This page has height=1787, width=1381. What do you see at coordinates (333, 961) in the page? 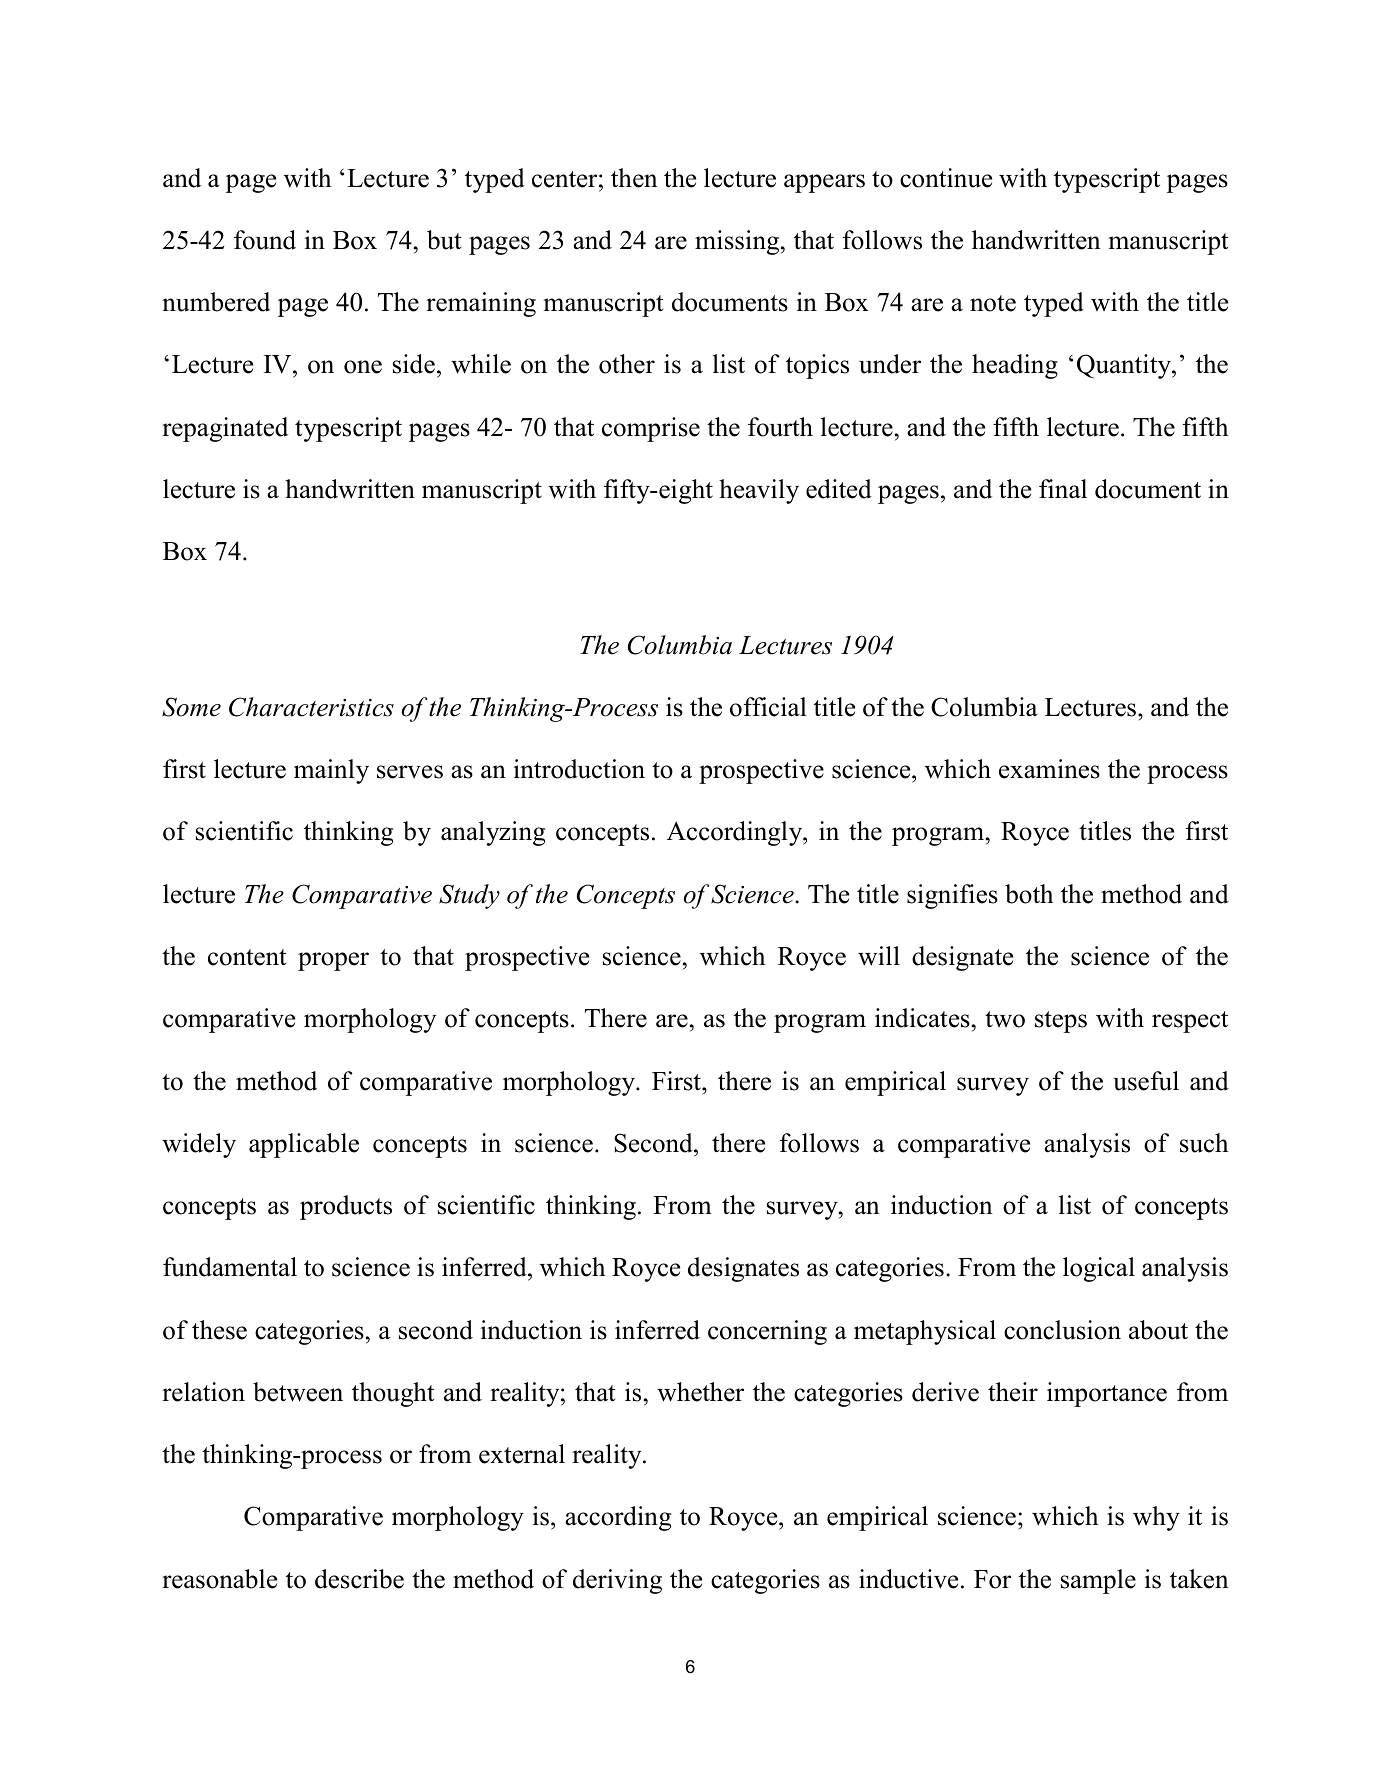
I see `proper` at bounding box center [333, 961].
